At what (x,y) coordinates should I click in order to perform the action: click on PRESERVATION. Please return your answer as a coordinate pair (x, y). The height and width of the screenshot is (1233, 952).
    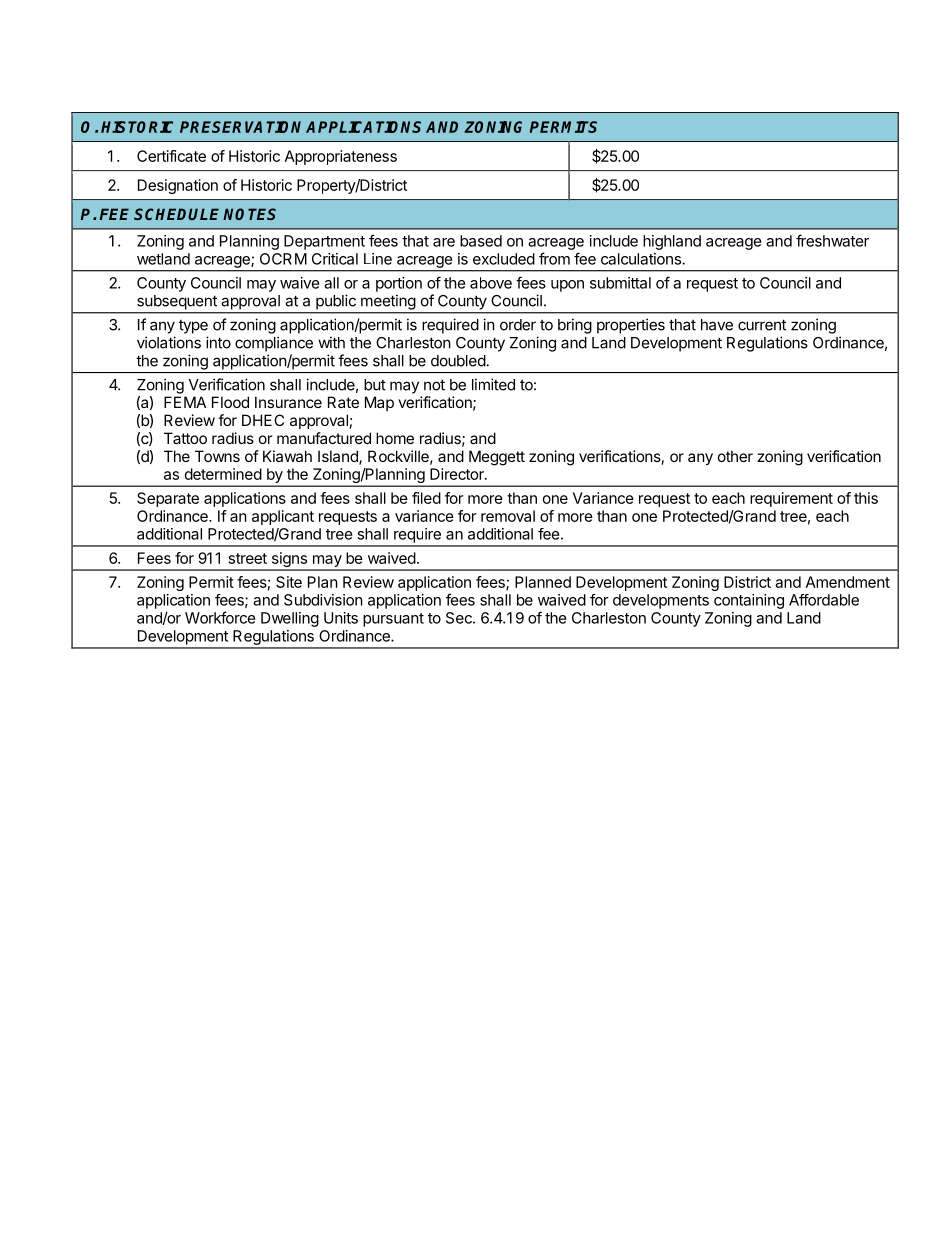
    Looking at the image, I should click on (240, 127).
